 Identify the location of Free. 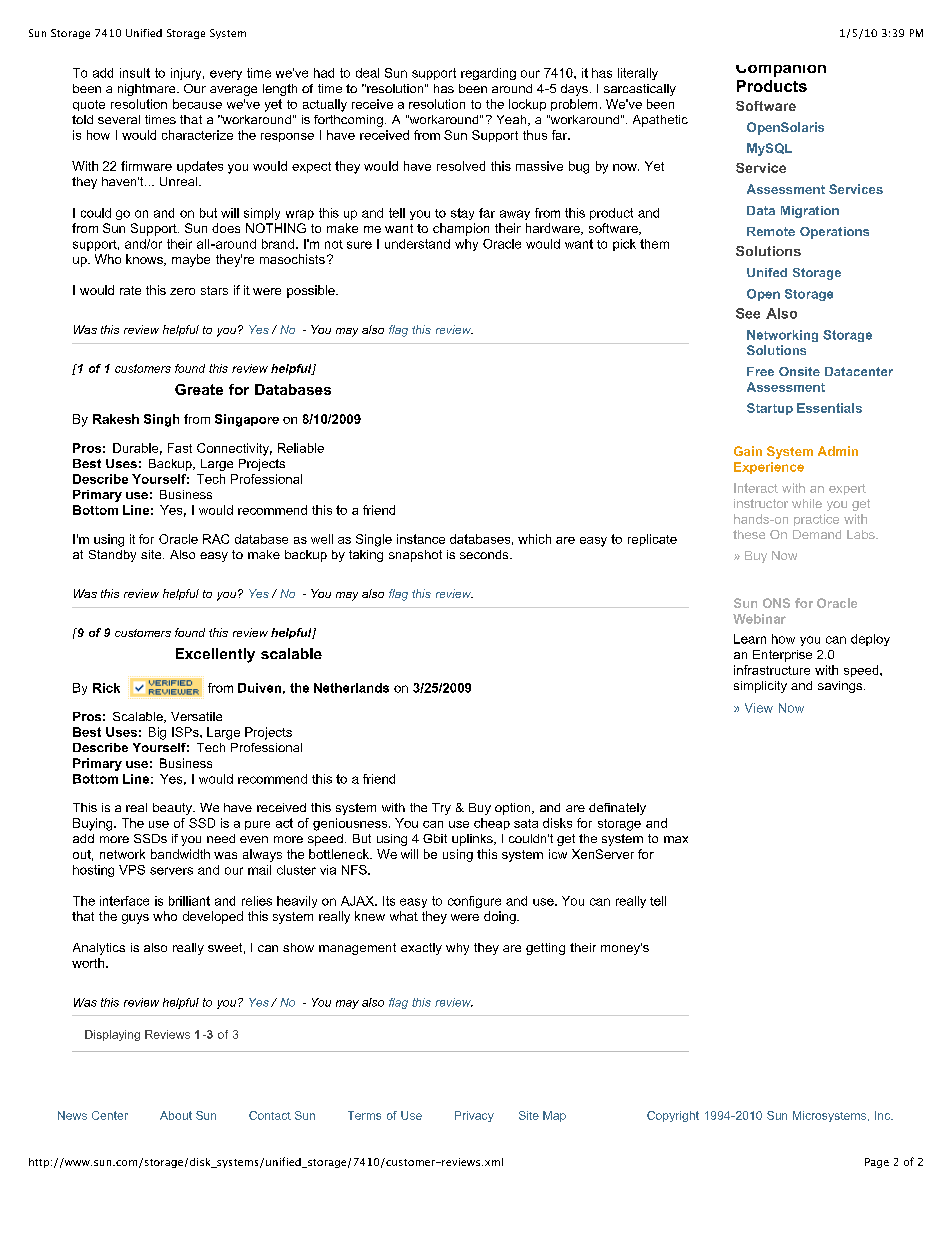
(760, 371).
